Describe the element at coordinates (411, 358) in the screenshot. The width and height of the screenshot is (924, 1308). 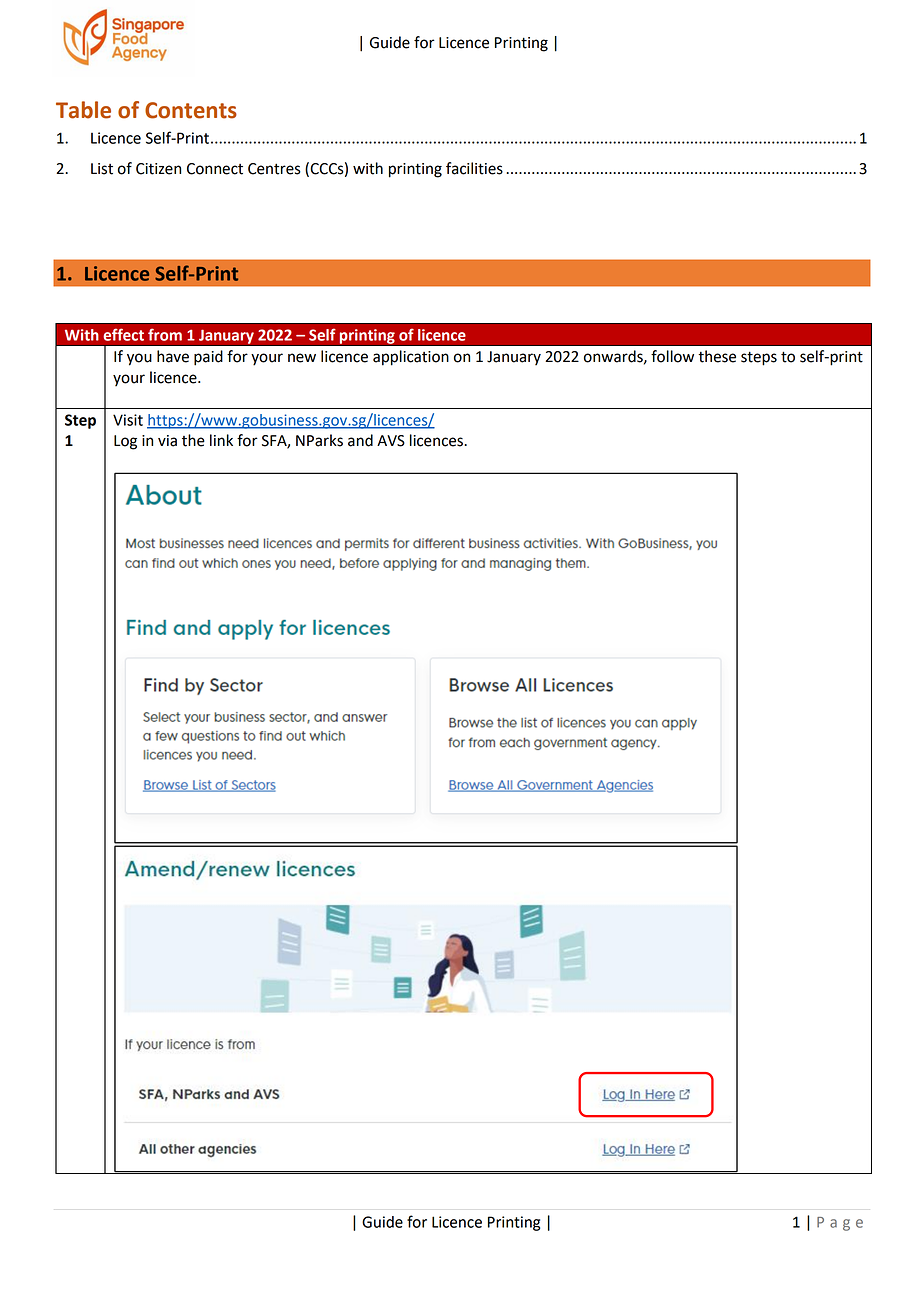
I see `application` at that location.
